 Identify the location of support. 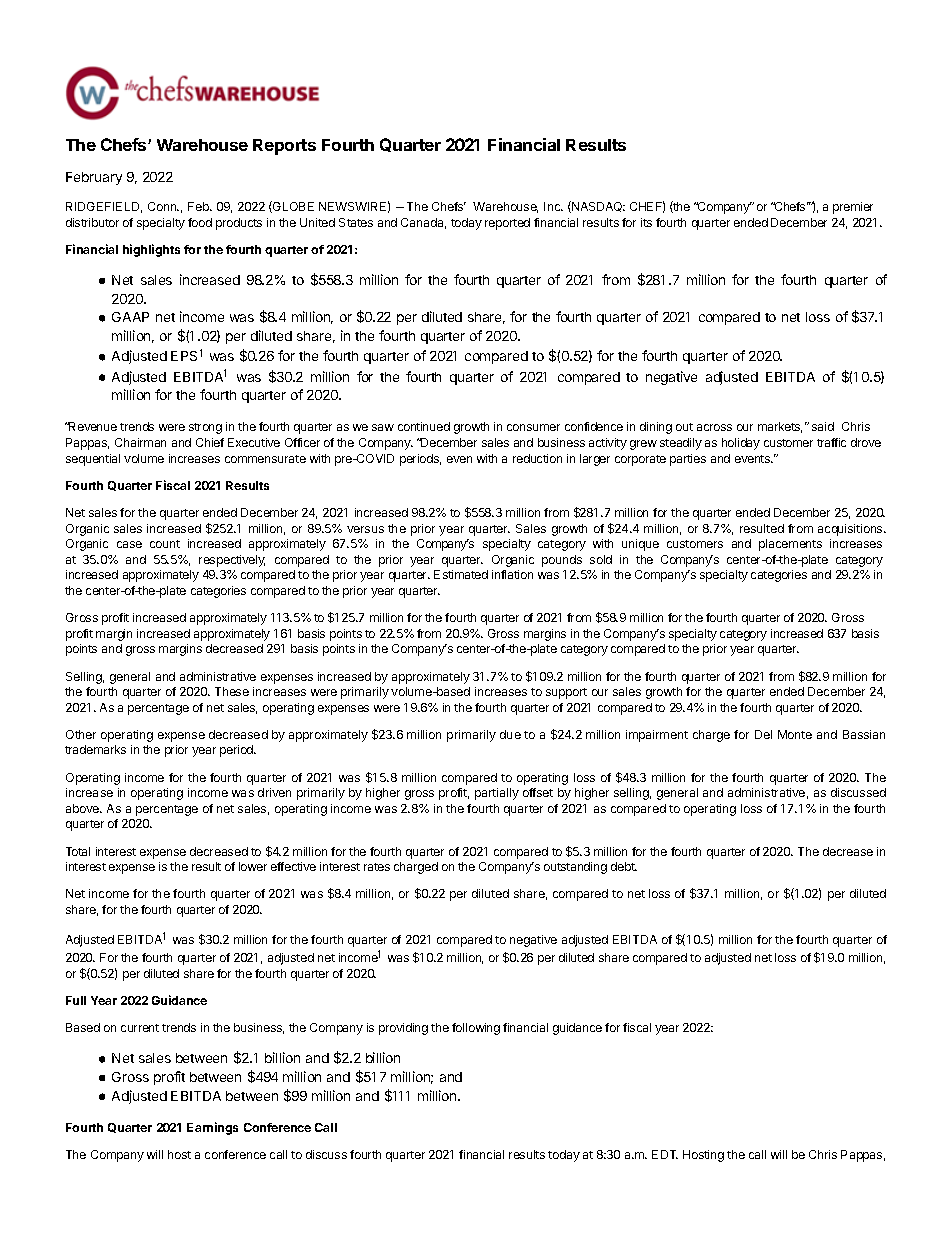
(566, 693).
